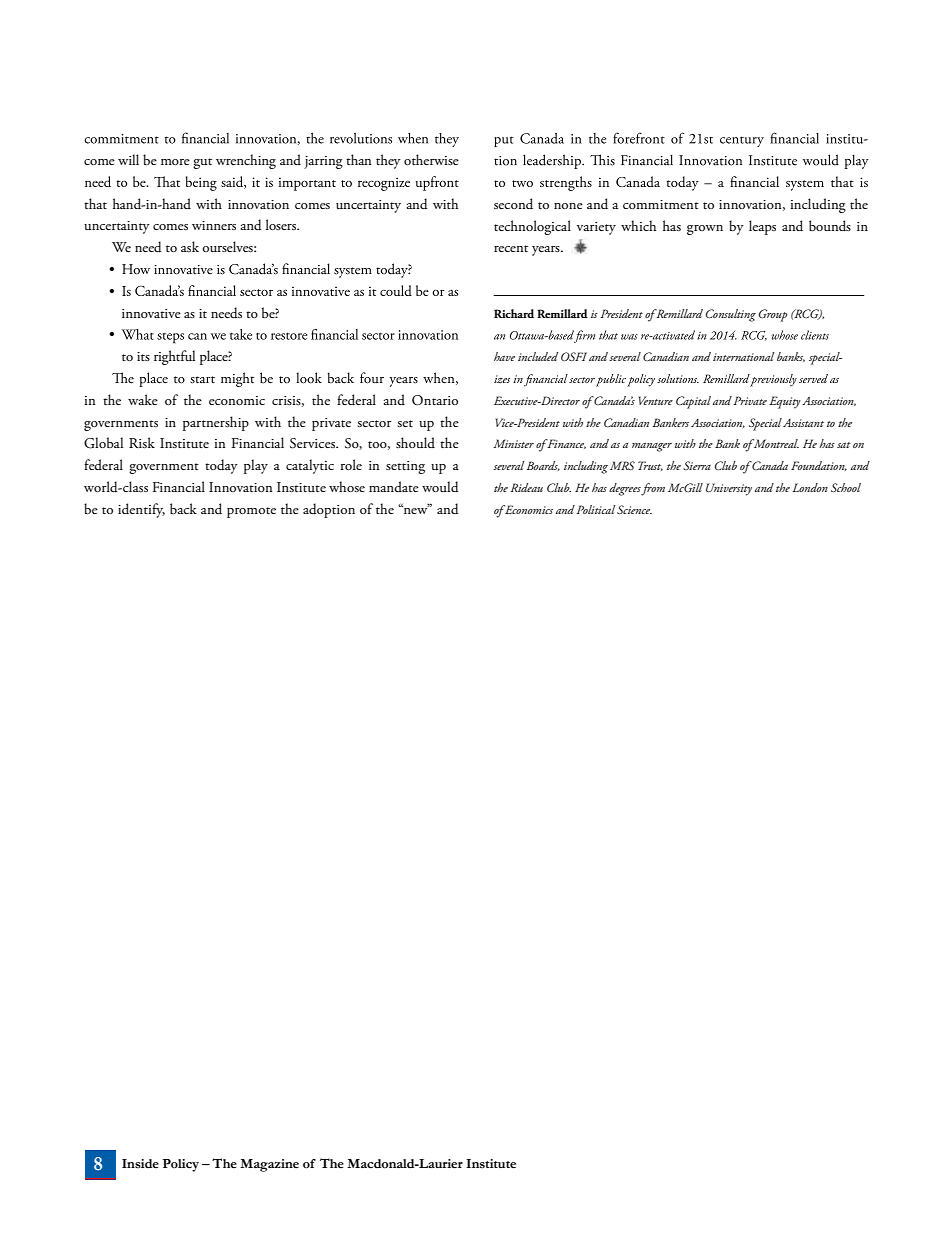 The image size is (952, 1233). What do you see at coordinates (269, 1165) in the image?
I see `Magazine` at bounding box center [269, 1165].
